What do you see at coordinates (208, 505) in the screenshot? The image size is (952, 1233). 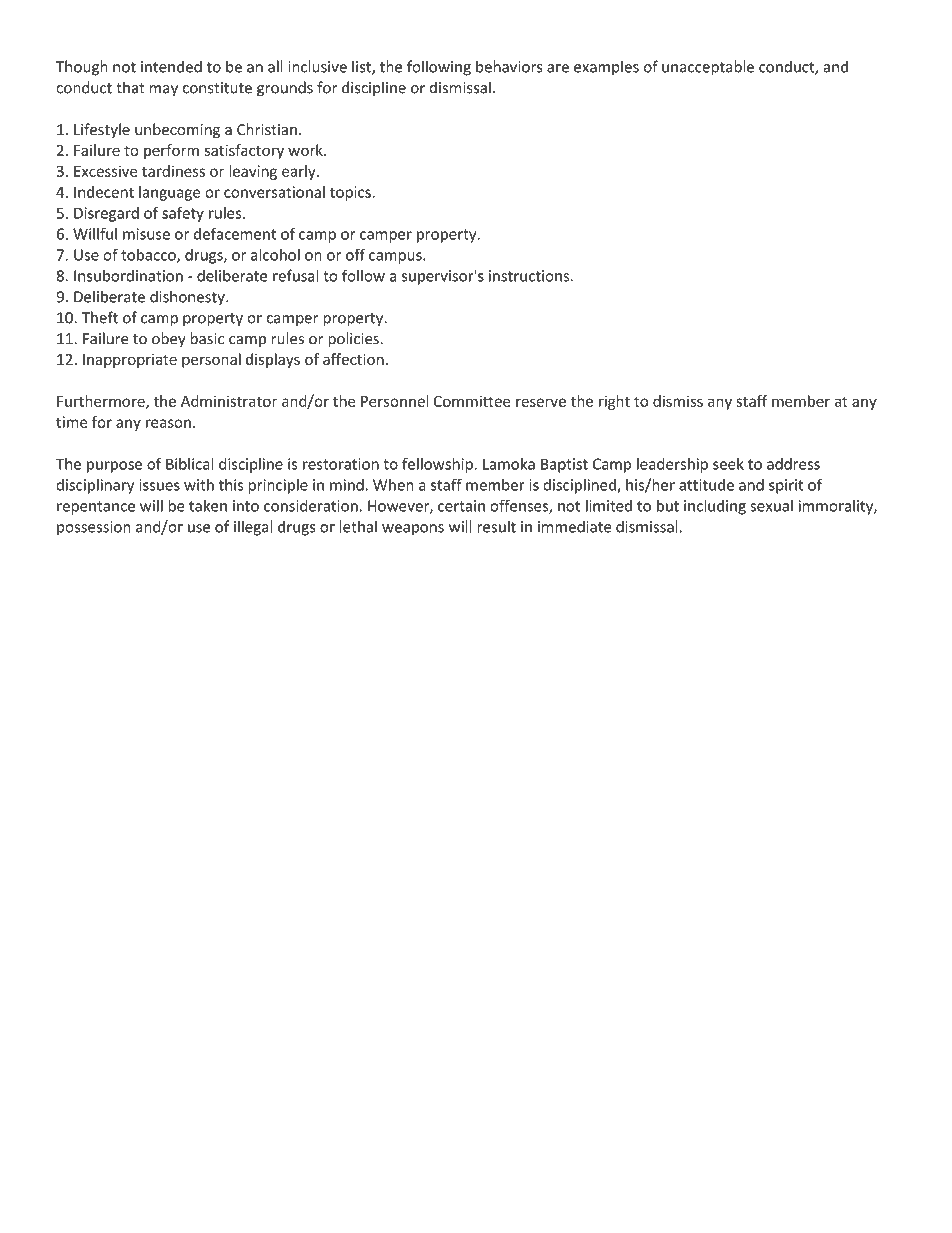 I see `taken` at bounding box center [208, 505].
